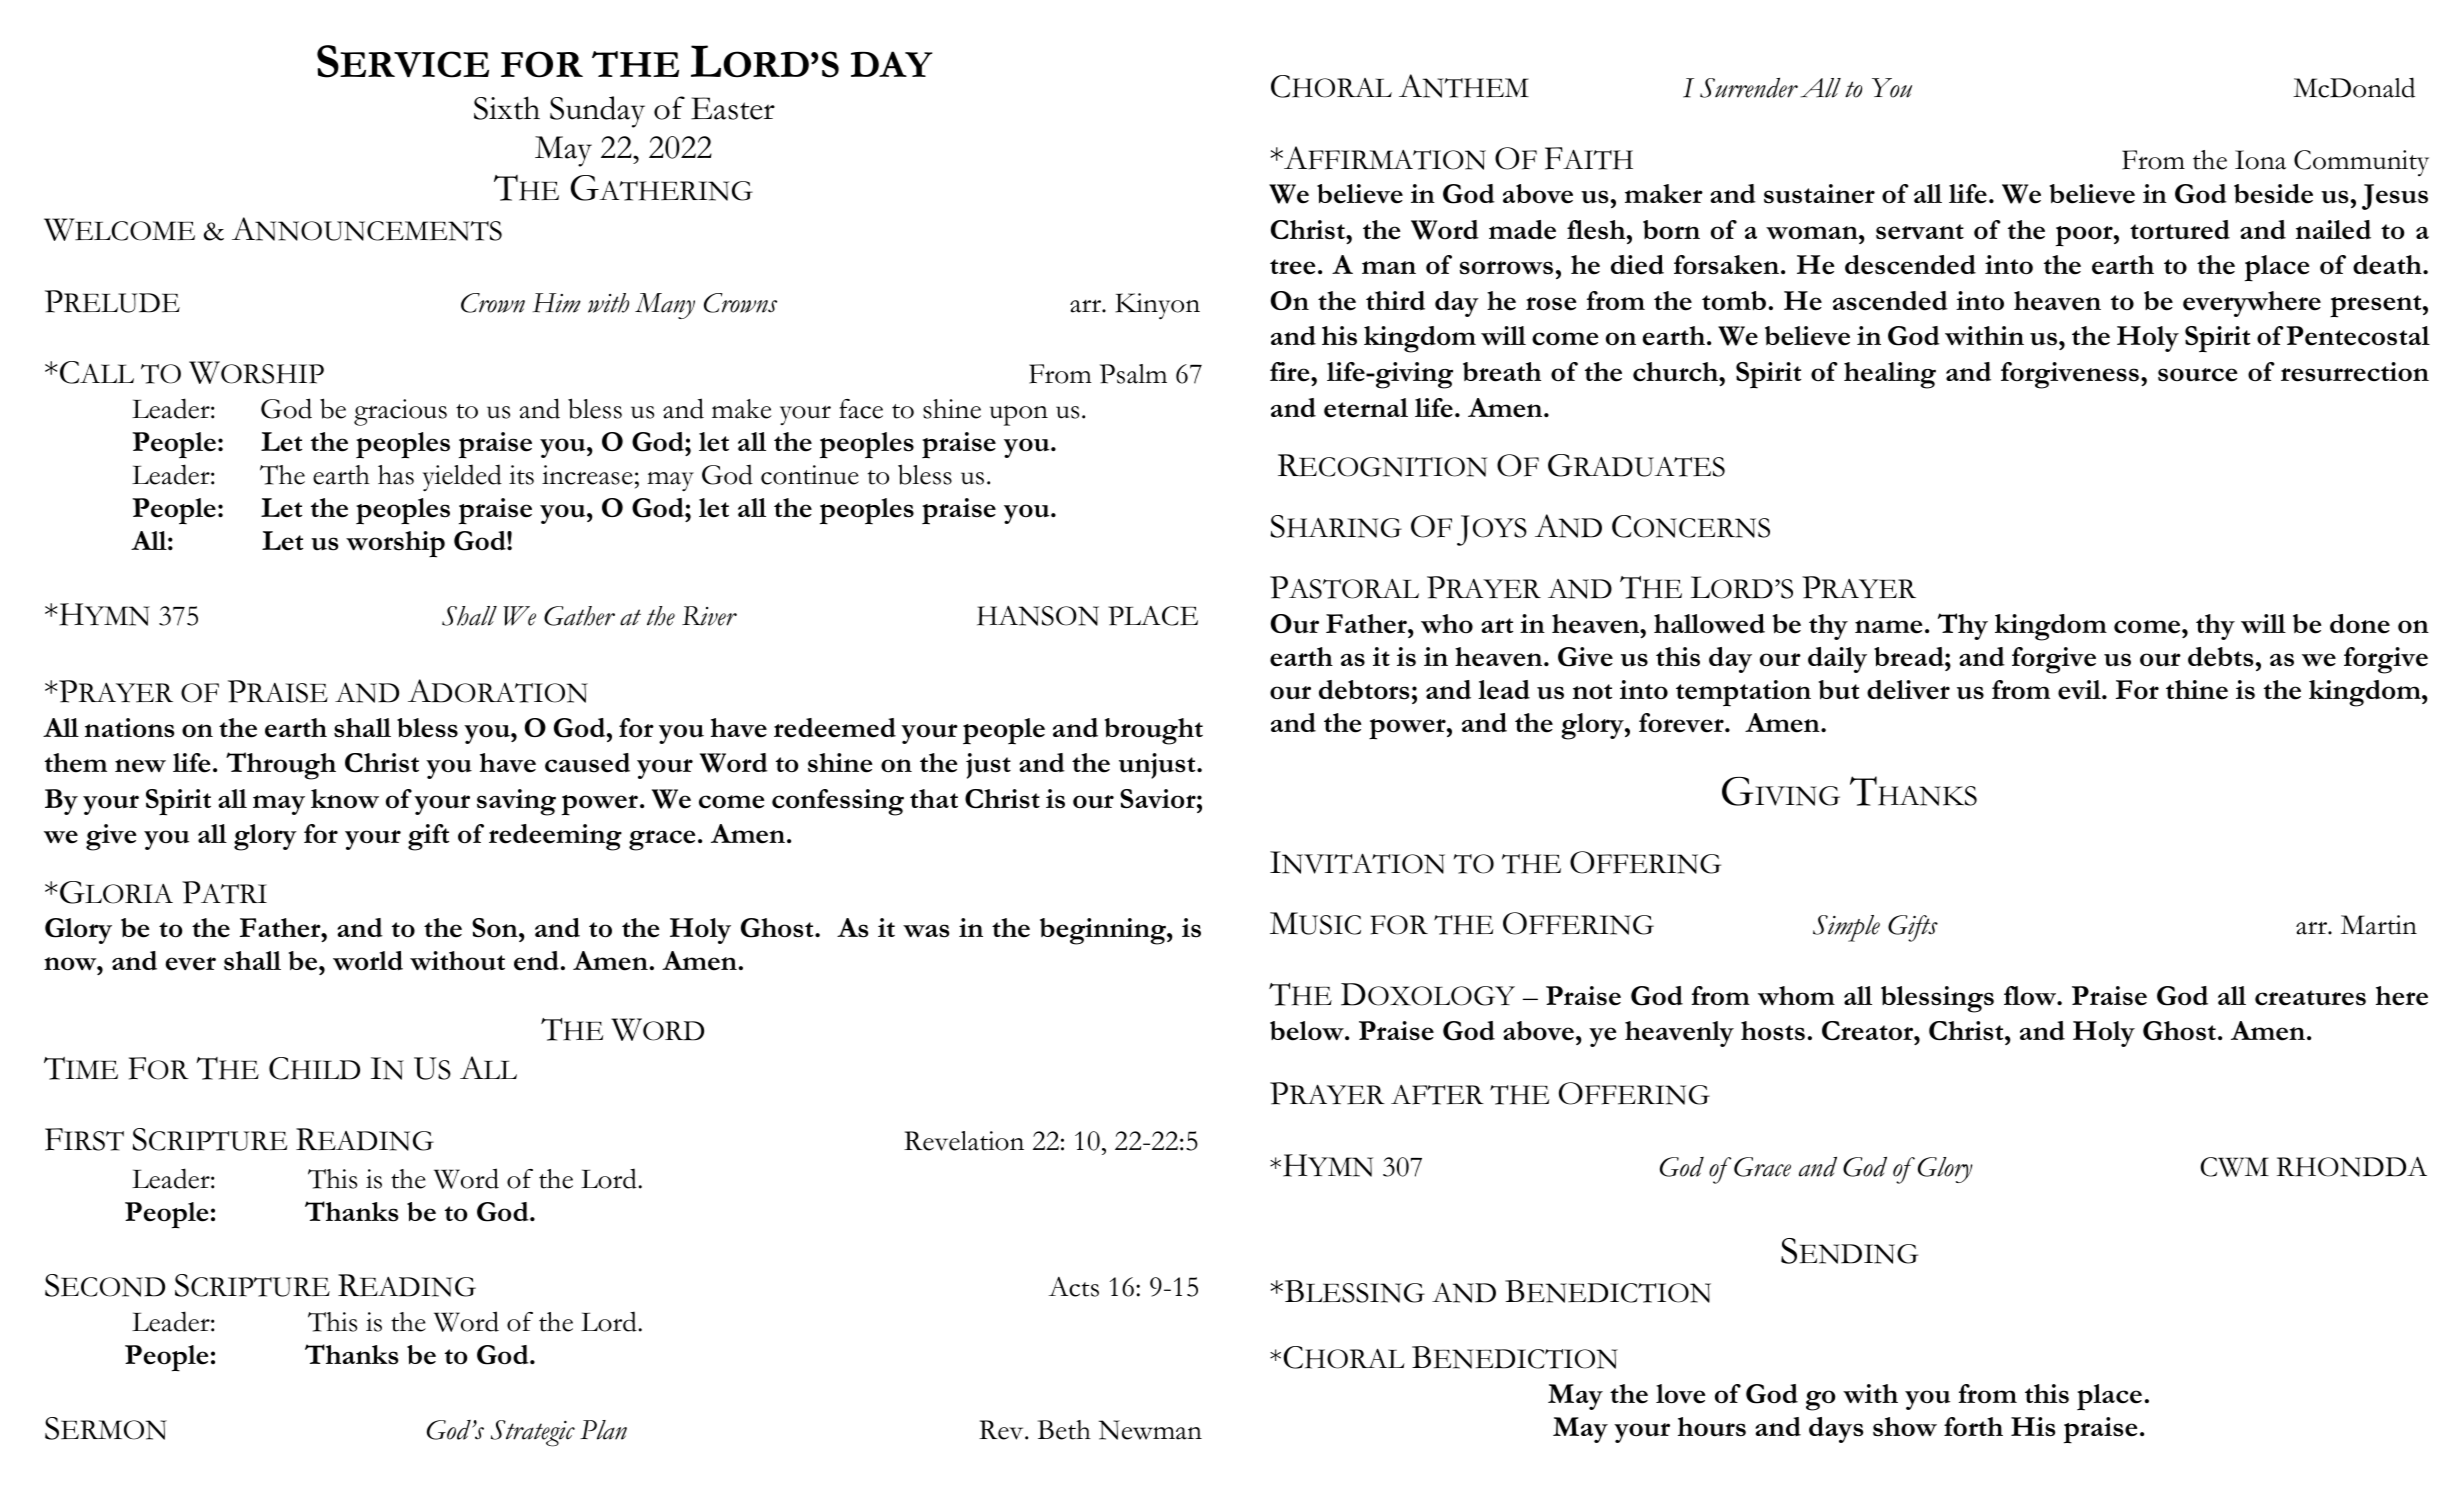  Describe the element at coordinates (2310, 998) in the screenshot. I see `creatures` at that location.
